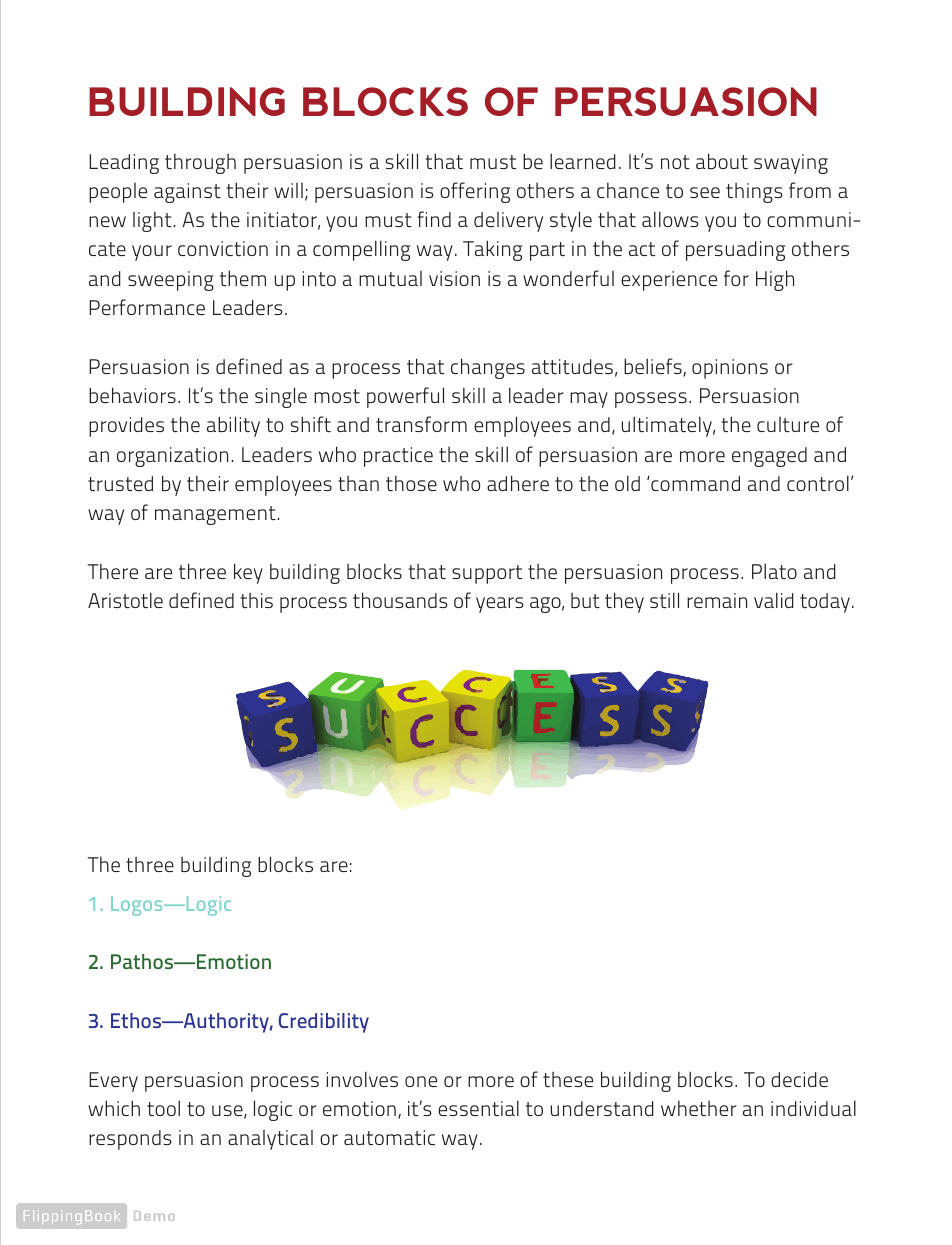 The height and width of the screenshot is (1245, 952). What do you see at coordinates (163, 1108) in the screenshot?
I see `tool` at bounding box center [163, 1108].
